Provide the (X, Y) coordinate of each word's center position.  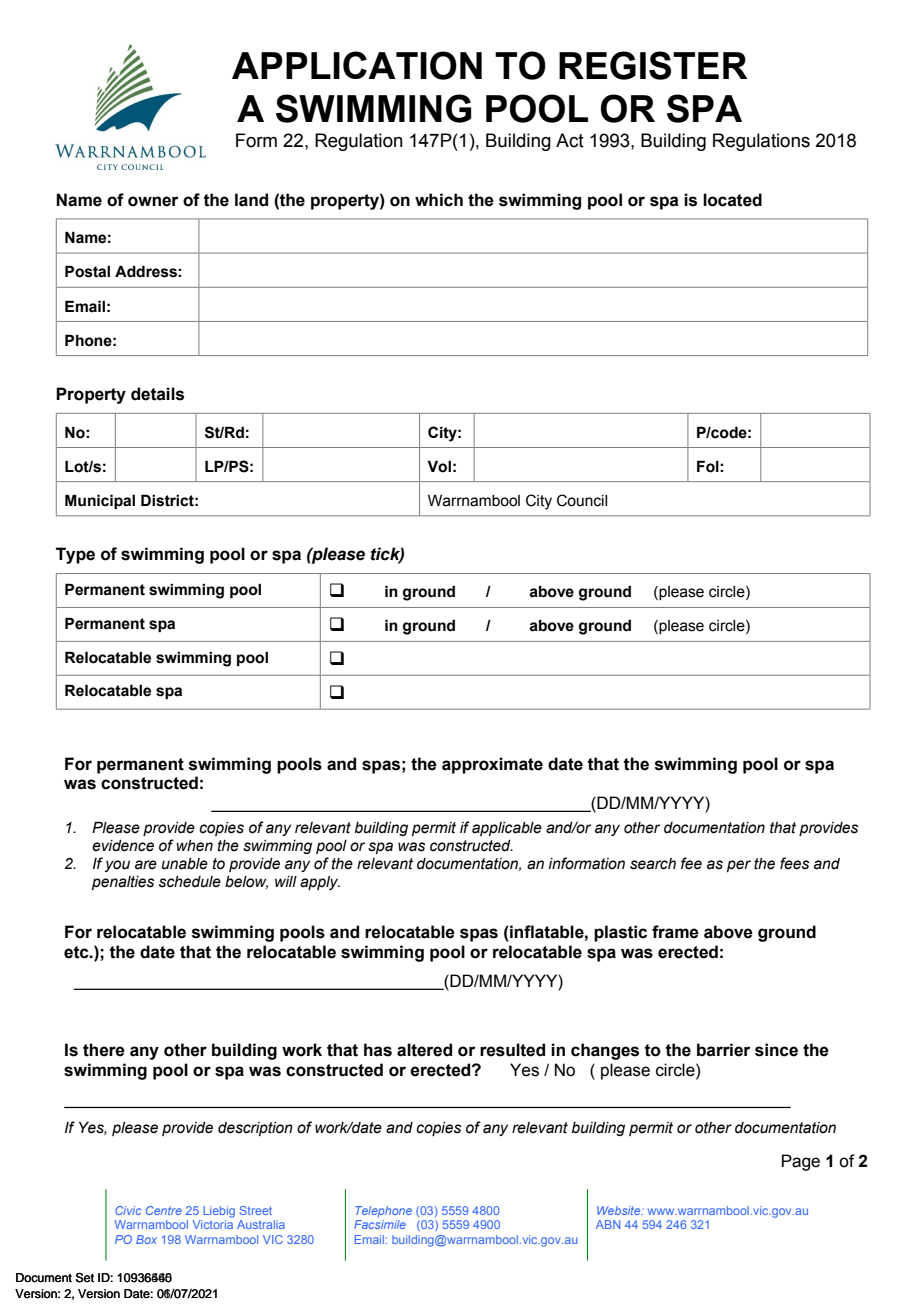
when (195, 846)
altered (424, 1050)
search (653, 864)
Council (582, 500)
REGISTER (653, 65)
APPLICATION (357, 65)
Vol (439, 466)
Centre (164, 1210)
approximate (492, 765)
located (732, 200)
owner (153, 201)
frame (675, 932)
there (104, 1050)
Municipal (100, 501)
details (157, 394)
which (439, 200)
